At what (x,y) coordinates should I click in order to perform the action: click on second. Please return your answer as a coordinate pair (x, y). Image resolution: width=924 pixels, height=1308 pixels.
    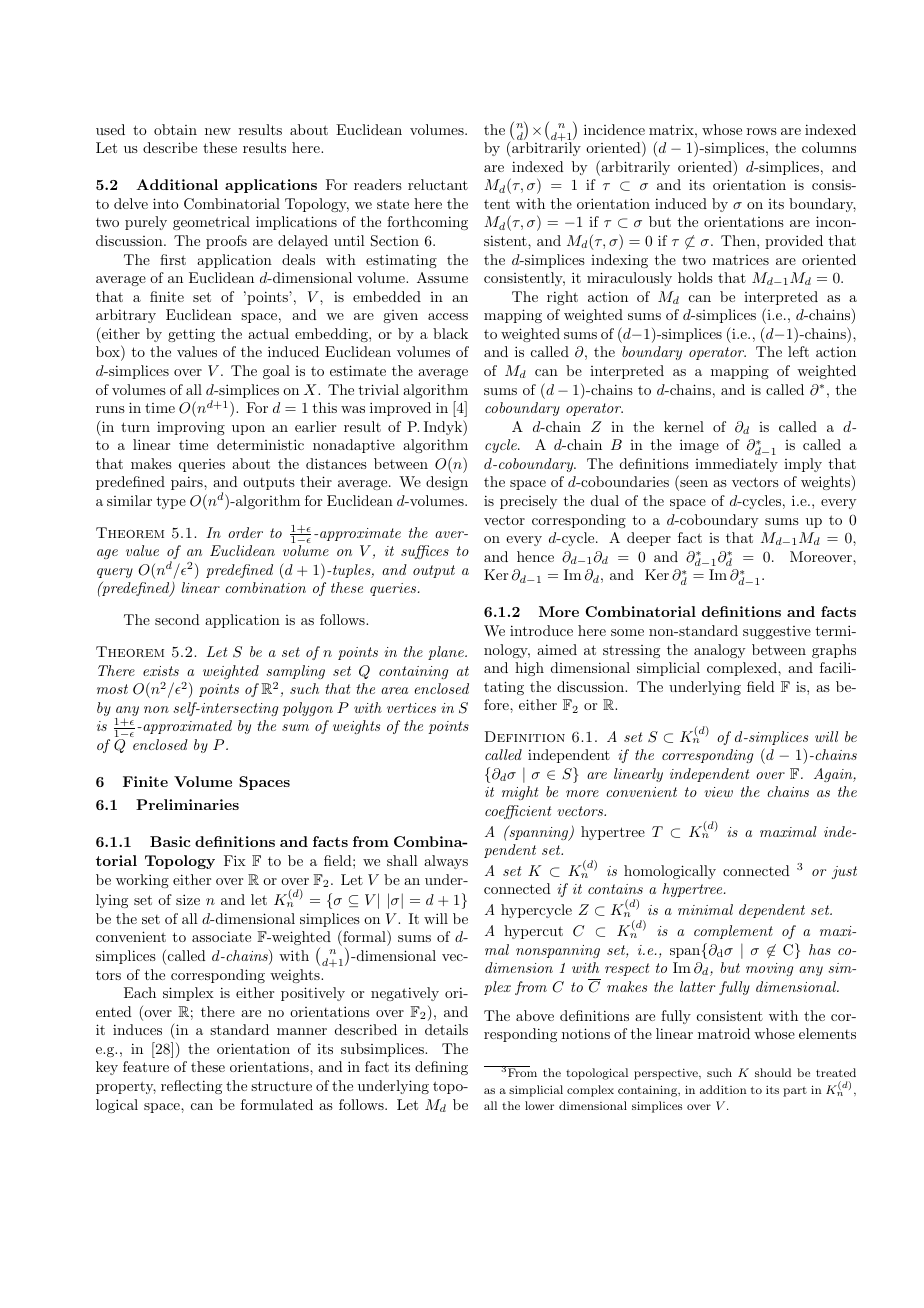
    Looking at the image, I should click on (177, 619).
